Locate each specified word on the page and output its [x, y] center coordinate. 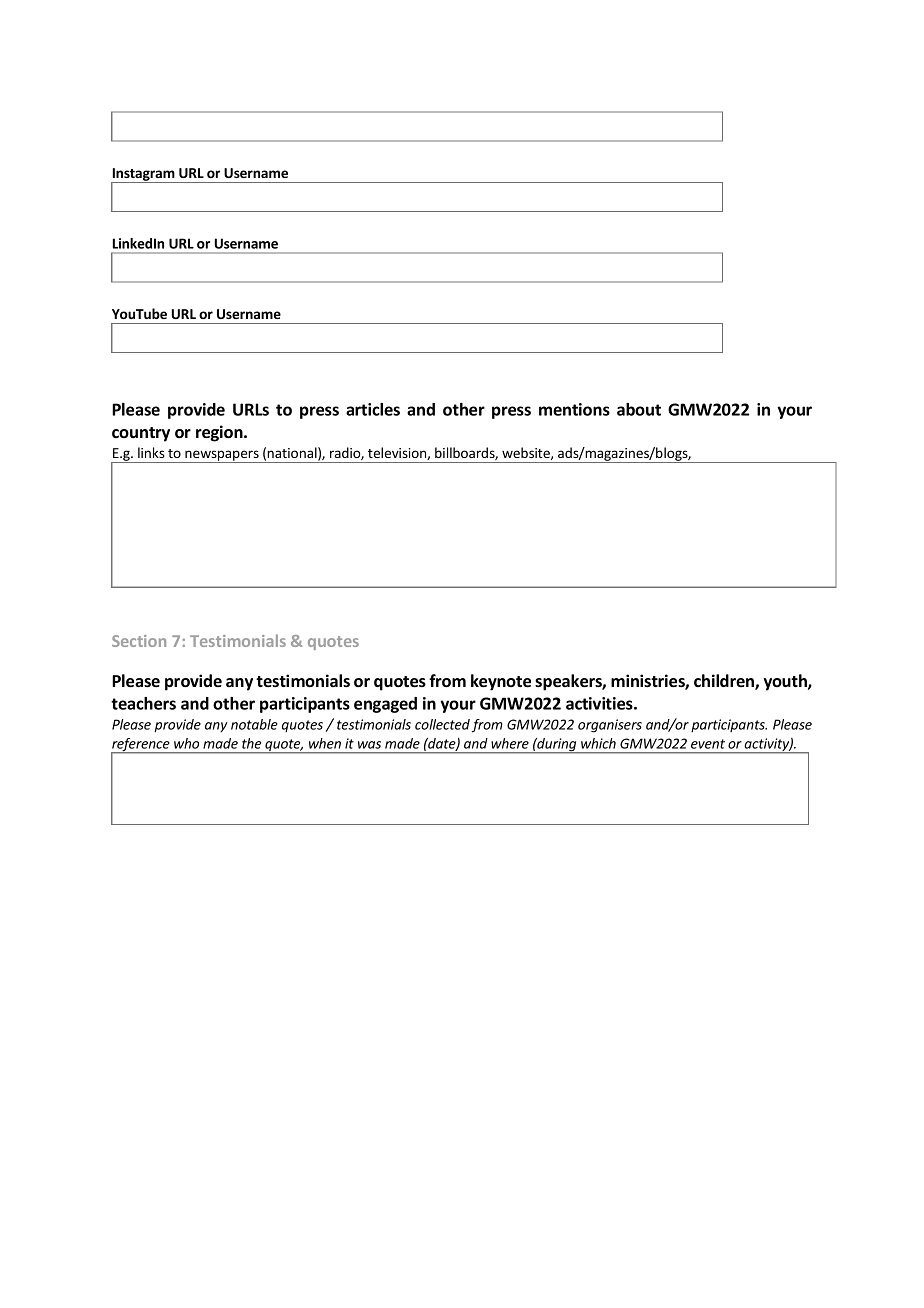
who [186, 743]
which [598, 743]
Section [139, 641]
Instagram [144, 175]
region [220, 433]
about [639, 409]
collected [442, 724]
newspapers [222, 456]
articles [373, 409]
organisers [610, 726]
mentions [574, 409]
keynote [501, 682]
